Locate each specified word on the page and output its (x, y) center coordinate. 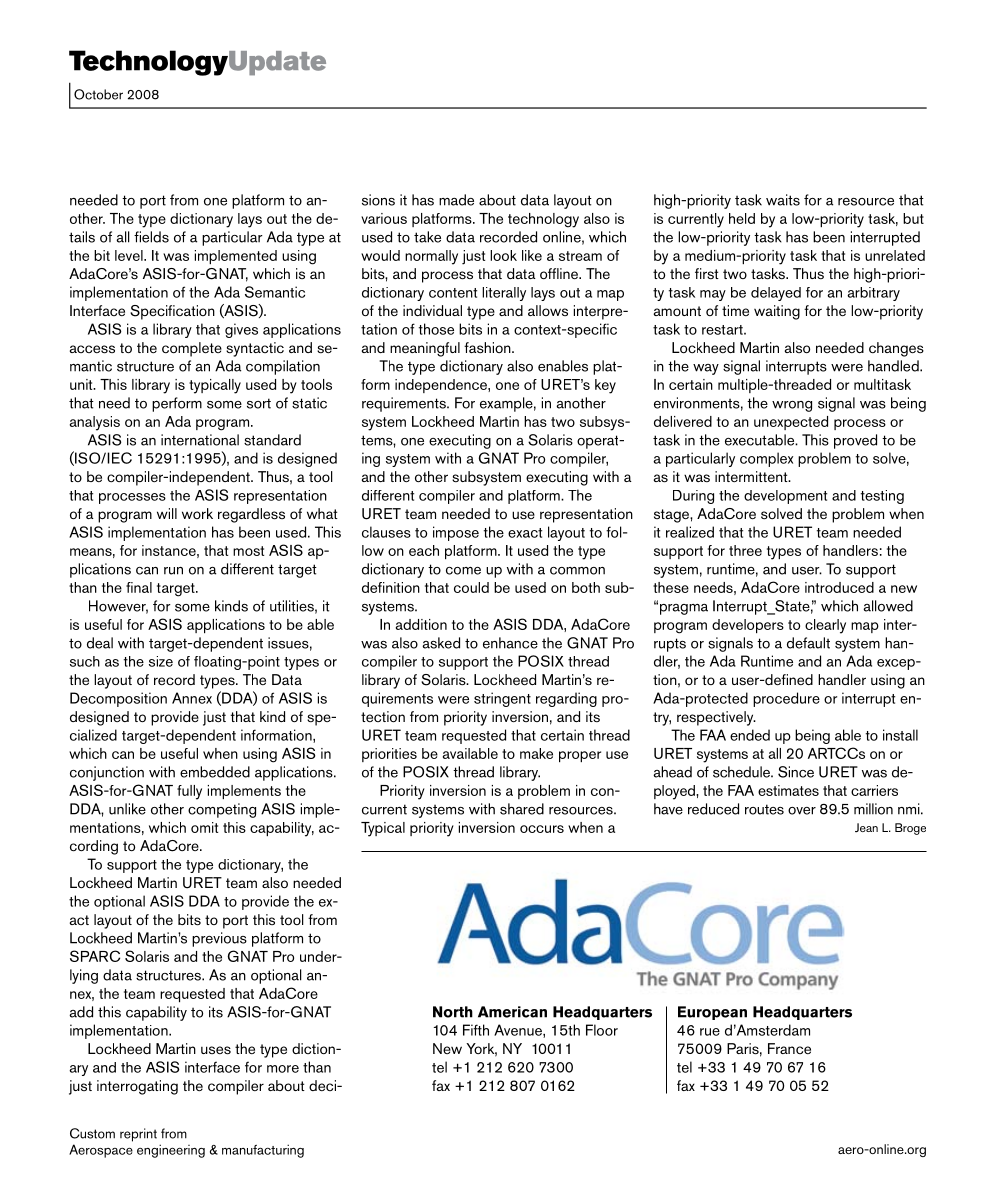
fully (189, 792)
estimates (788, 790)
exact (525, 533)
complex (766, 459)
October (98, 94)
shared (522, 809)
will (167, 513)
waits (783, 200)
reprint (138, 1135)
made (456, 200)
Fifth (476, 1030)
